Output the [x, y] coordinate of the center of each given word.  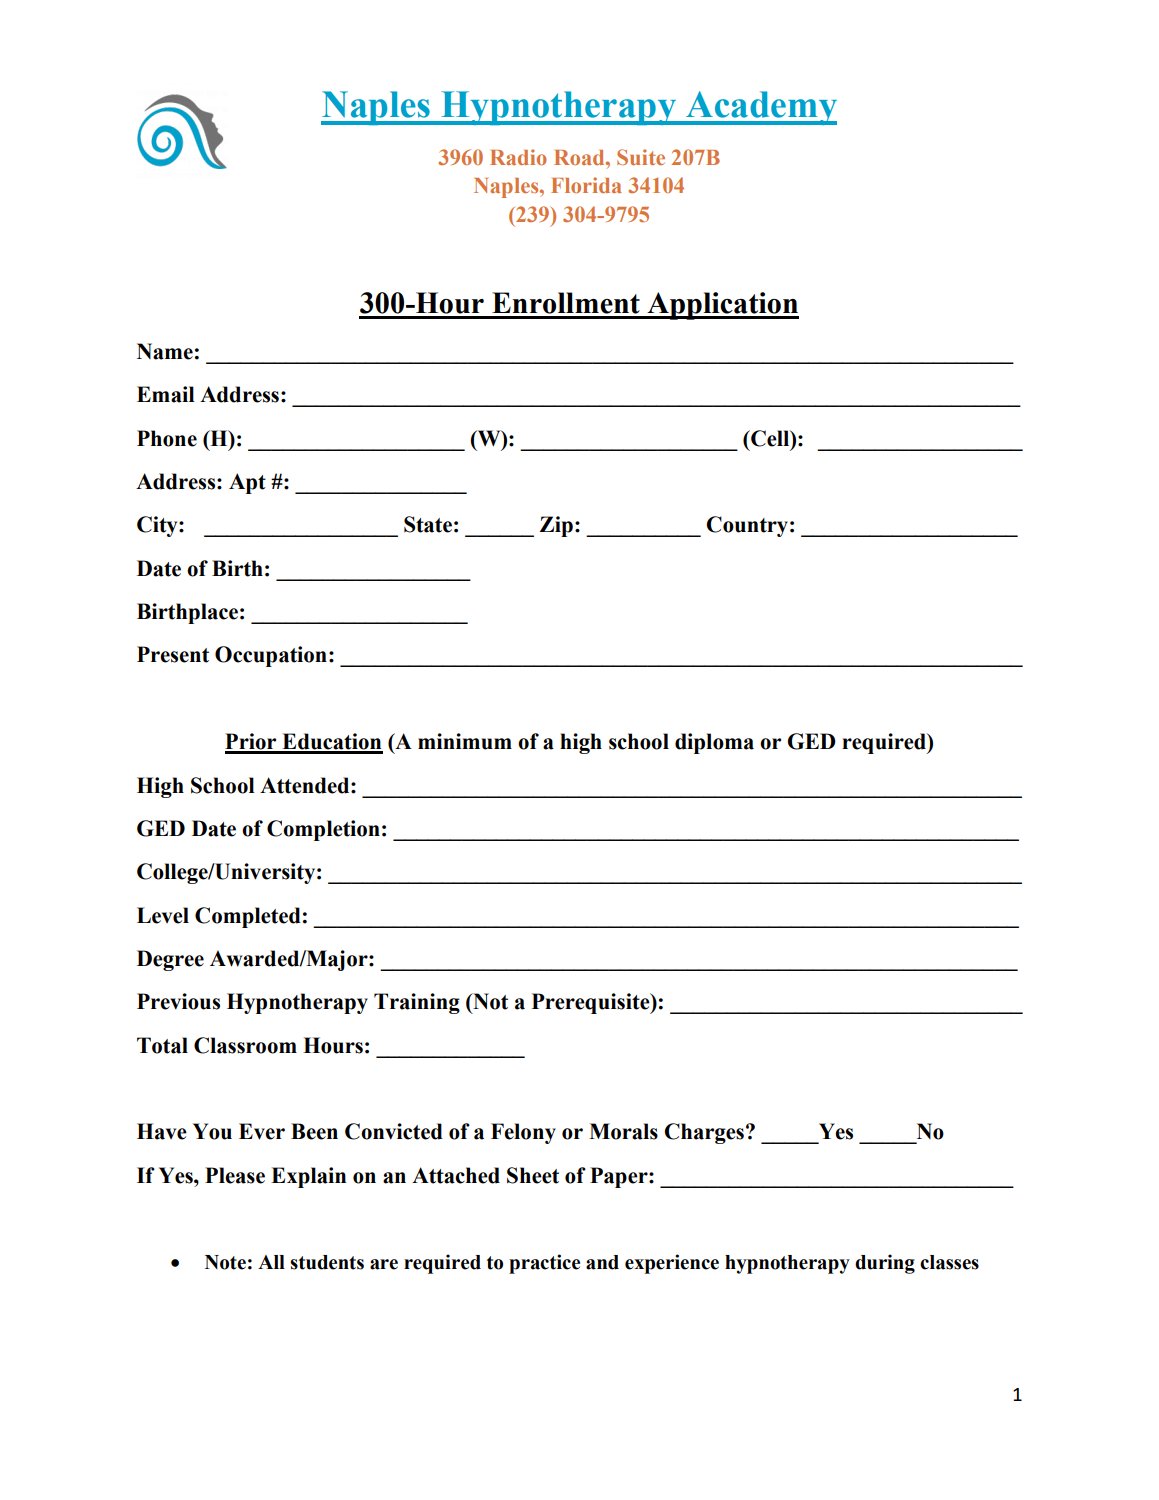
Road [580, 157]
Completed [248, 917]
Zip [556, 526]
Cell [770, 438]
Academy [760, 108]
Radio [518, 157]
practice [544, 1264]
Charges [704, 1133]
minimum [465, 741]
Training [417, 1003]
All [271, 1262]
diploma [714, 743]
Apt [247, 483]
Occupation [271, 656]
